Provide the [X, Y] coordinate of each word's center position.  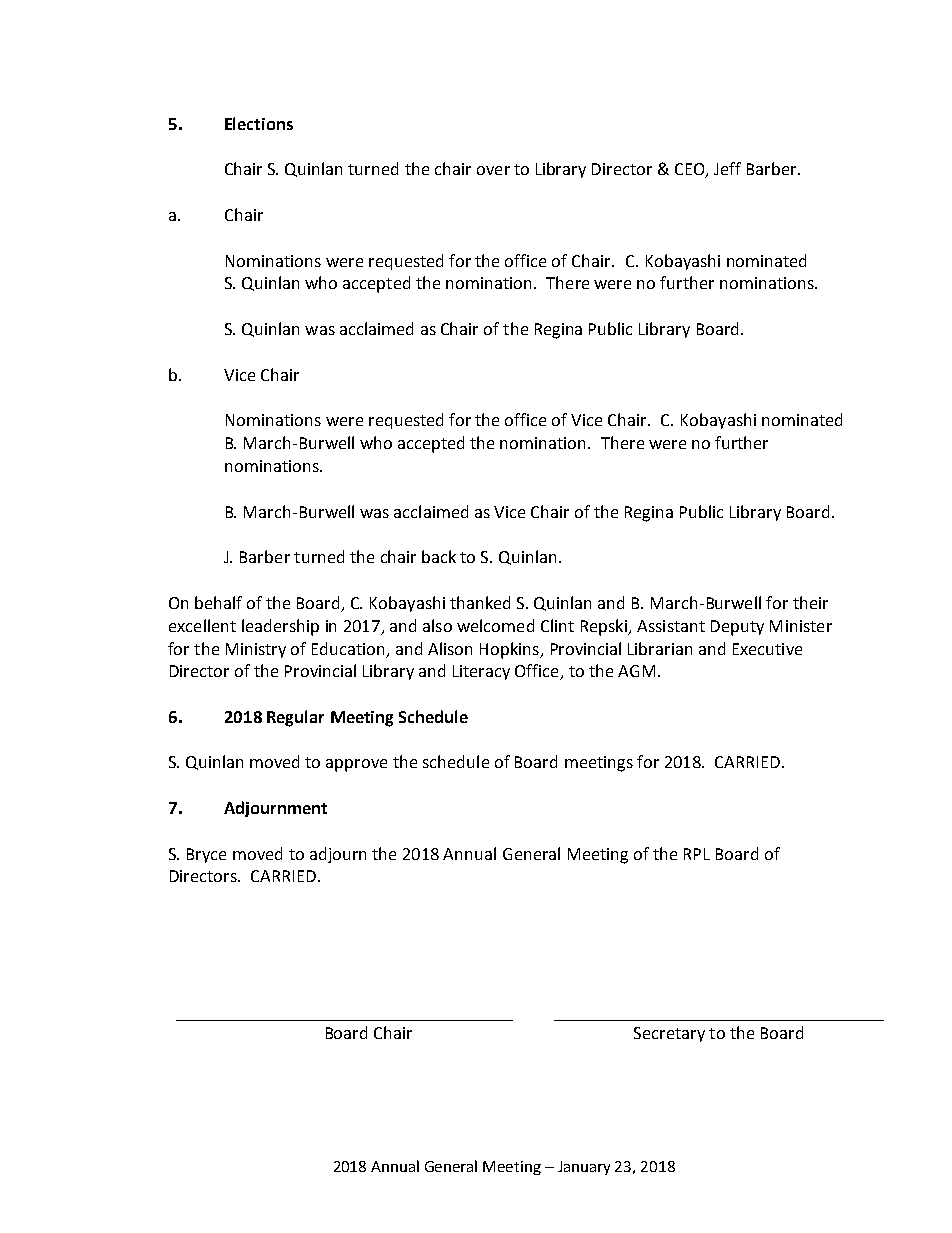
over [493, 170]
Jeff [727, 168]
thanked [480, 602]
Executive [767, 649]
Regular [295, 718]
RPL [697, 854]
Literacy [481, 672]
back [439, 556]
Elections [259, 123]
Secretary [669, 1034]
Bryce [206, 855]
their [810, 602]
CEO [691, 170]
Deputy [737, 628]
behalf [218, 602]
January [584, 1168]
